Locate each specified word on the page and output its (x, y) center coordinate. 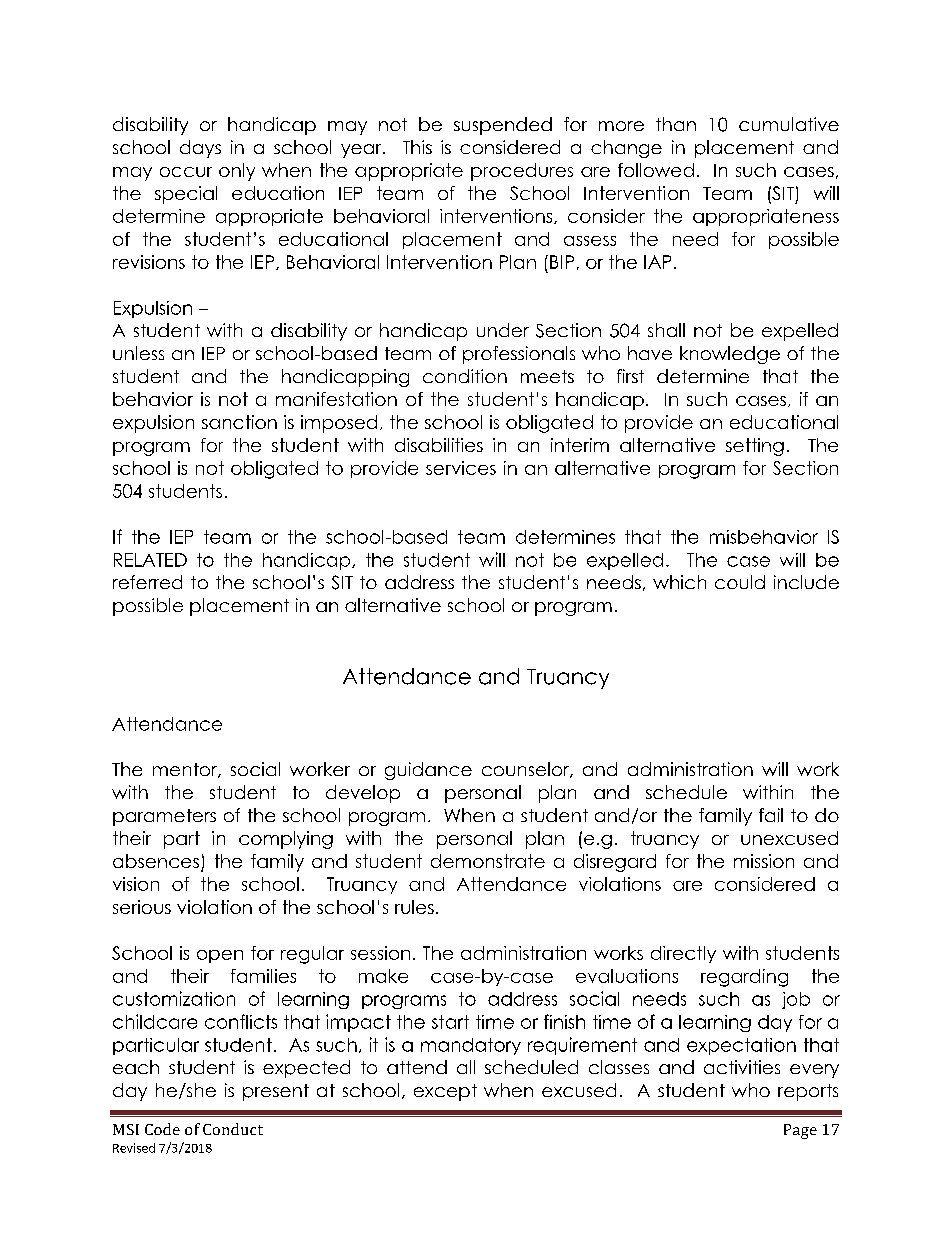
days (200, 149)
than (676, 124)
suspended (503, 126)
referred (147, 582)
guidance (428, 771)
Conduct (233, 1129)
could (740, 582)
